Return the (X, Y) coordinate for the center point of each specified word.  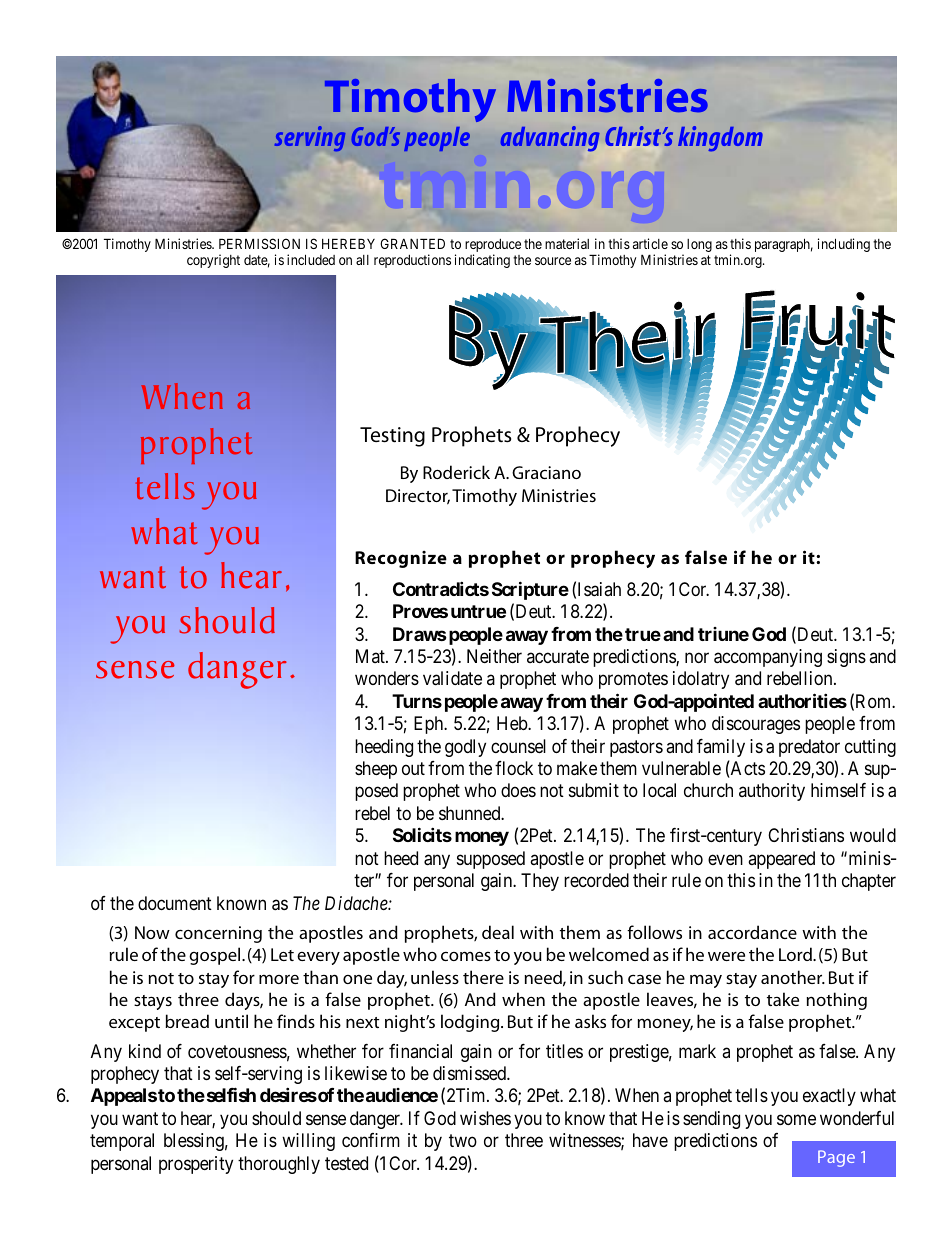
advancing (550, 138)
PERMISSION (259, 243)
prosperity (196, 1165)
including (844, 245)
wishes (485, 1118)
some (796, 1119)
